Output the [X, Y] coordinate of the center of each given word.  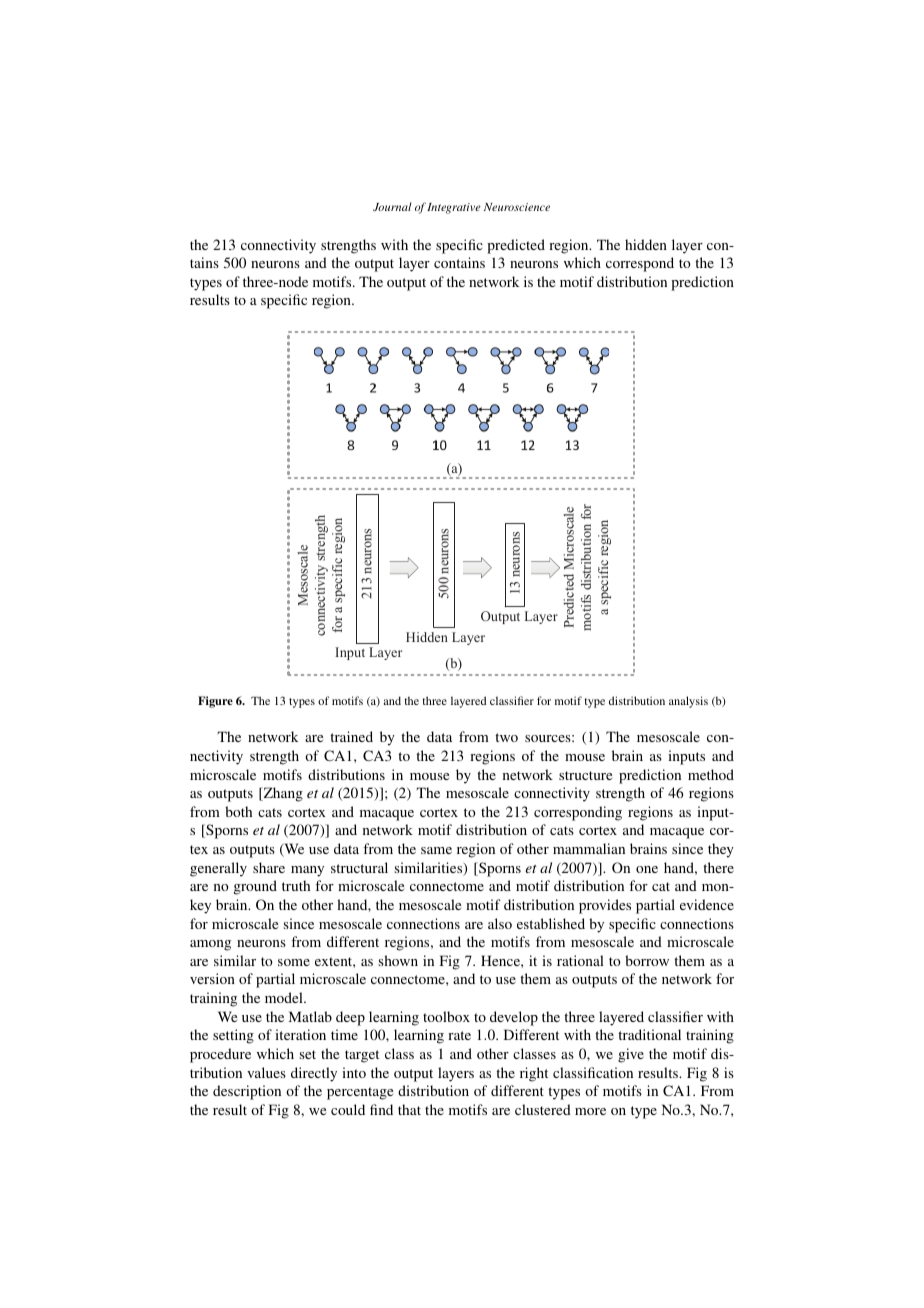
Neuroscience [517, 207]
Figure [215, 702]
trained [351, 736]
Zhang [282, 794]
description [247, 1092]
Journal [392, 206]
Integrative [454, 208]
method [711, 774]
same [436, 850]
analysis [688, 702]
